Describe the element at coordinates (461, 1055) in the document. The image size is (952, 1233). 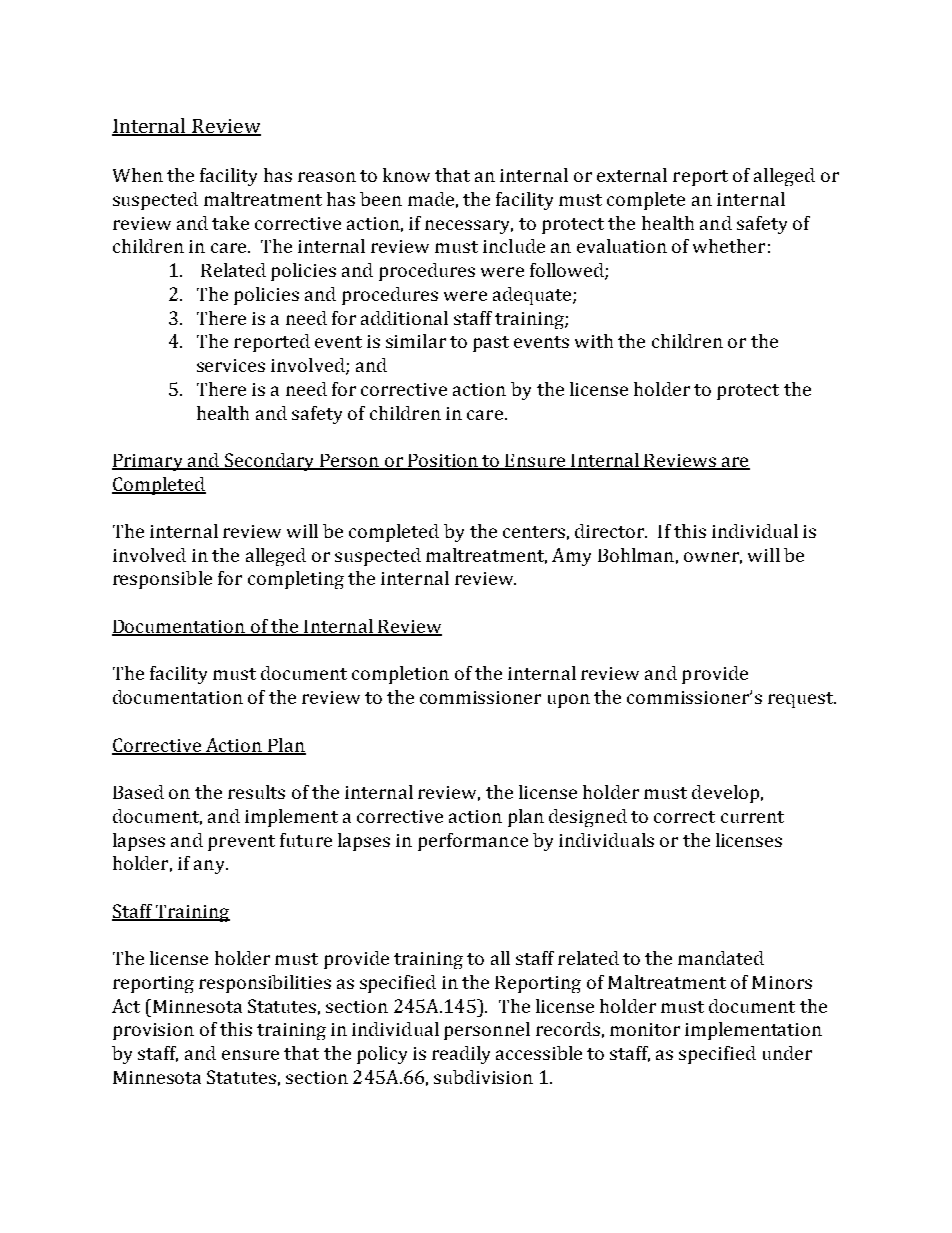
I see `readily` at that location.
